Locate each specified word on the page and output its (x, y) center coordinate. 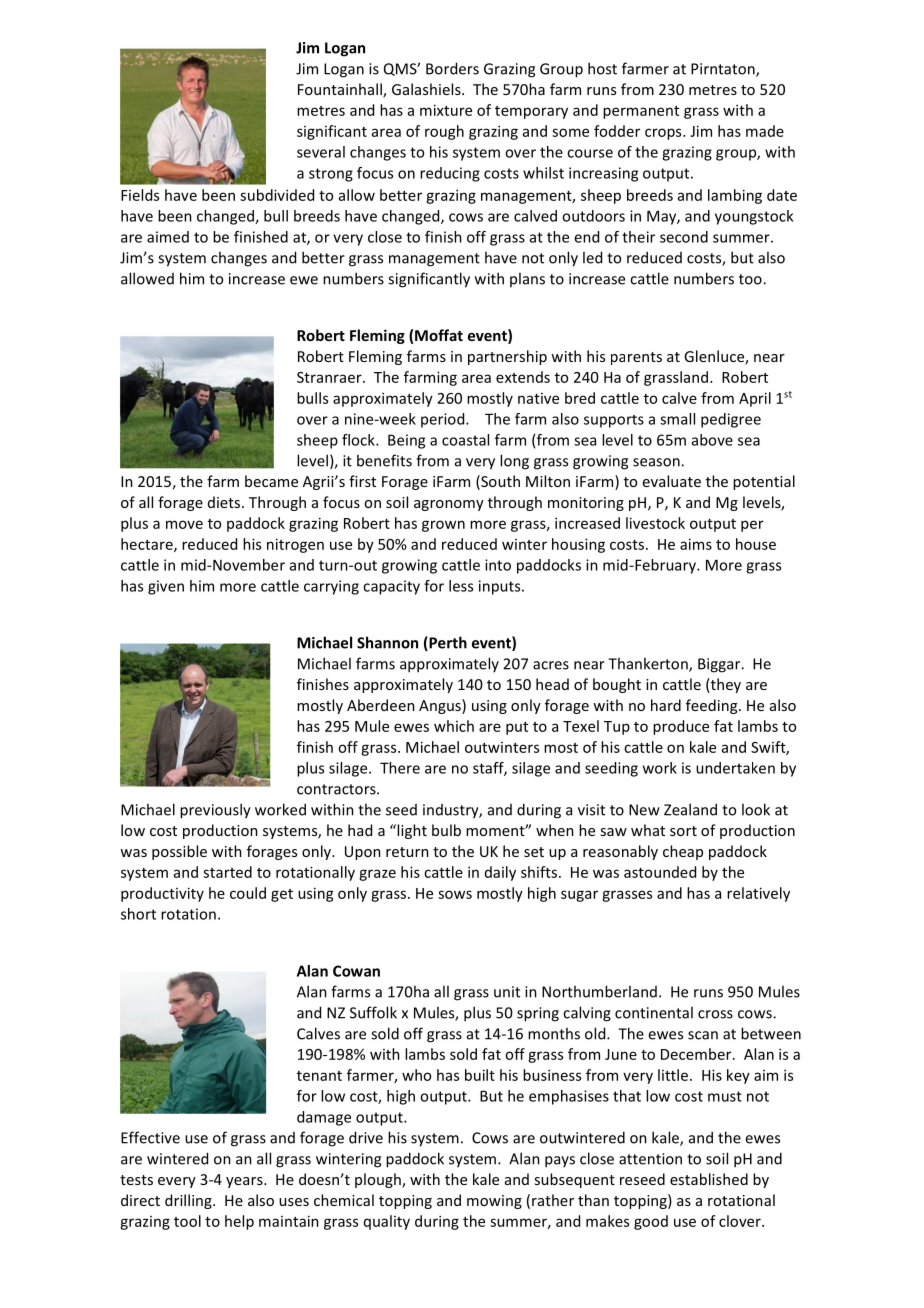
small (677, 419)
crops (664, 134)
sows (455, 894)
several (321, 152)
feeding (713, 706)
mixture (446, 110)
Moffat (439, 335)
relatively (758, 894)
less (461, 586)
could (248, 893)
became (271, 481)
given (166, 587)
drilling (189, 1201)
